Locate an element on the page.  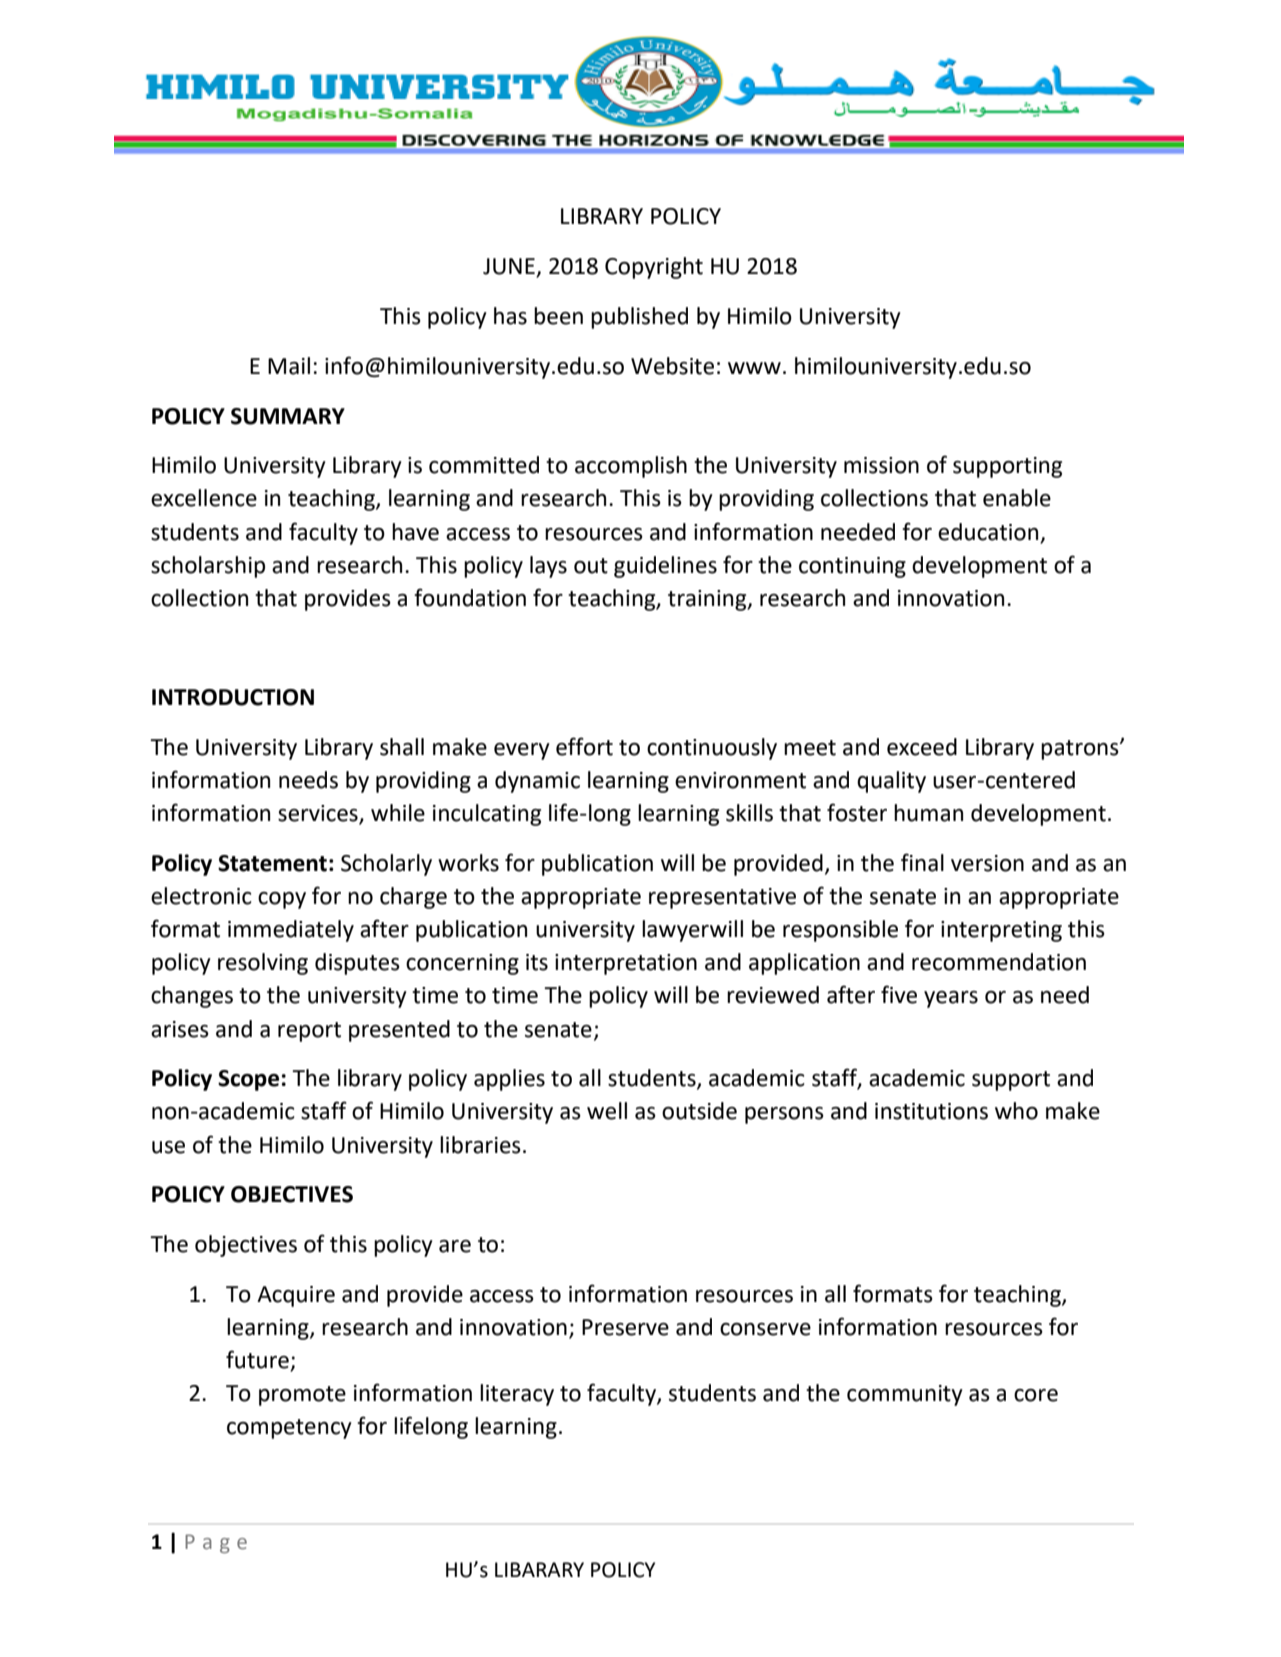
Preserve is located at coordinates (625, 1327).
